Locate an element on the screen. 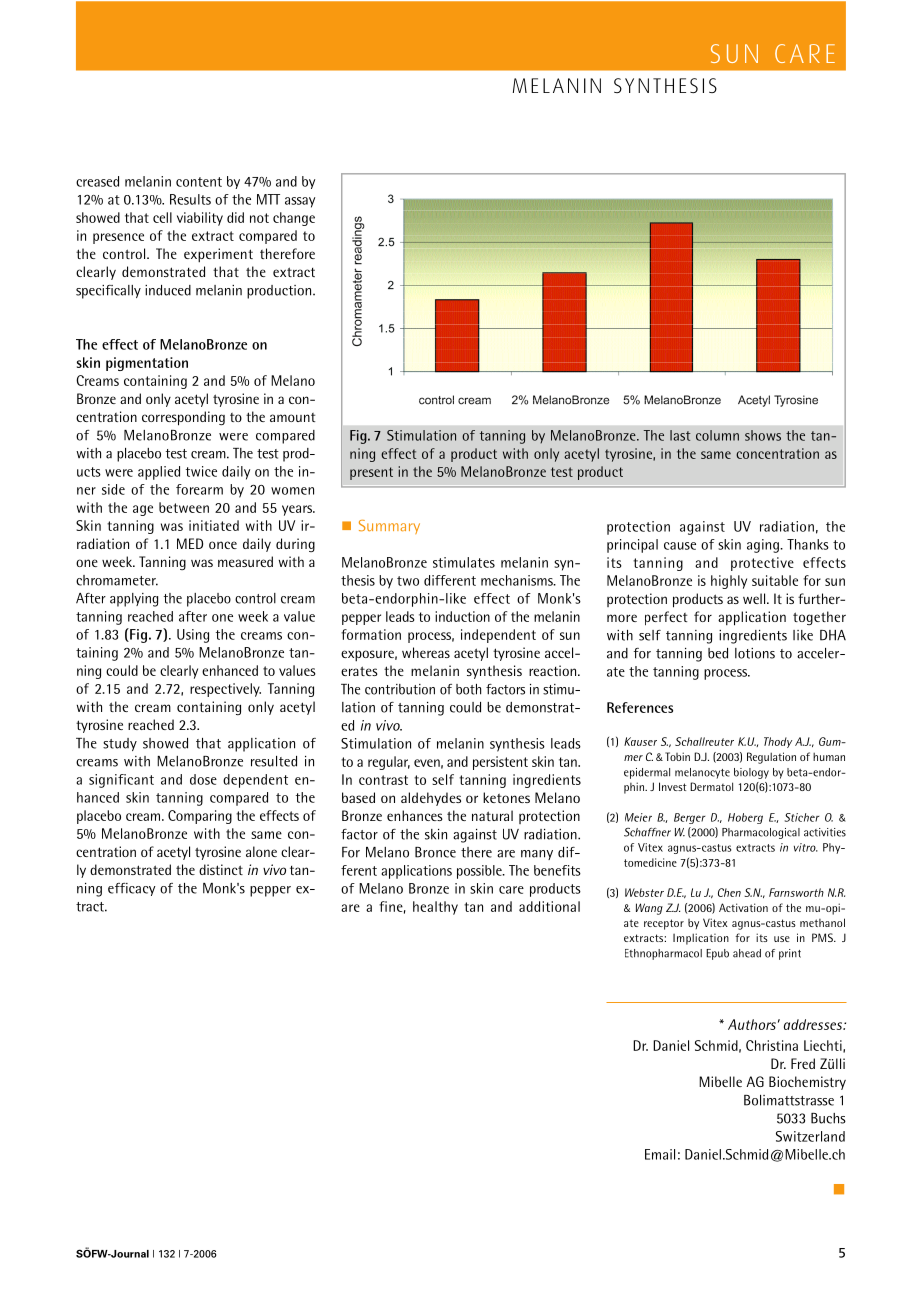 The width and height of the screenshot is (924, 1297). Using is located at coordinates (193, 636).
